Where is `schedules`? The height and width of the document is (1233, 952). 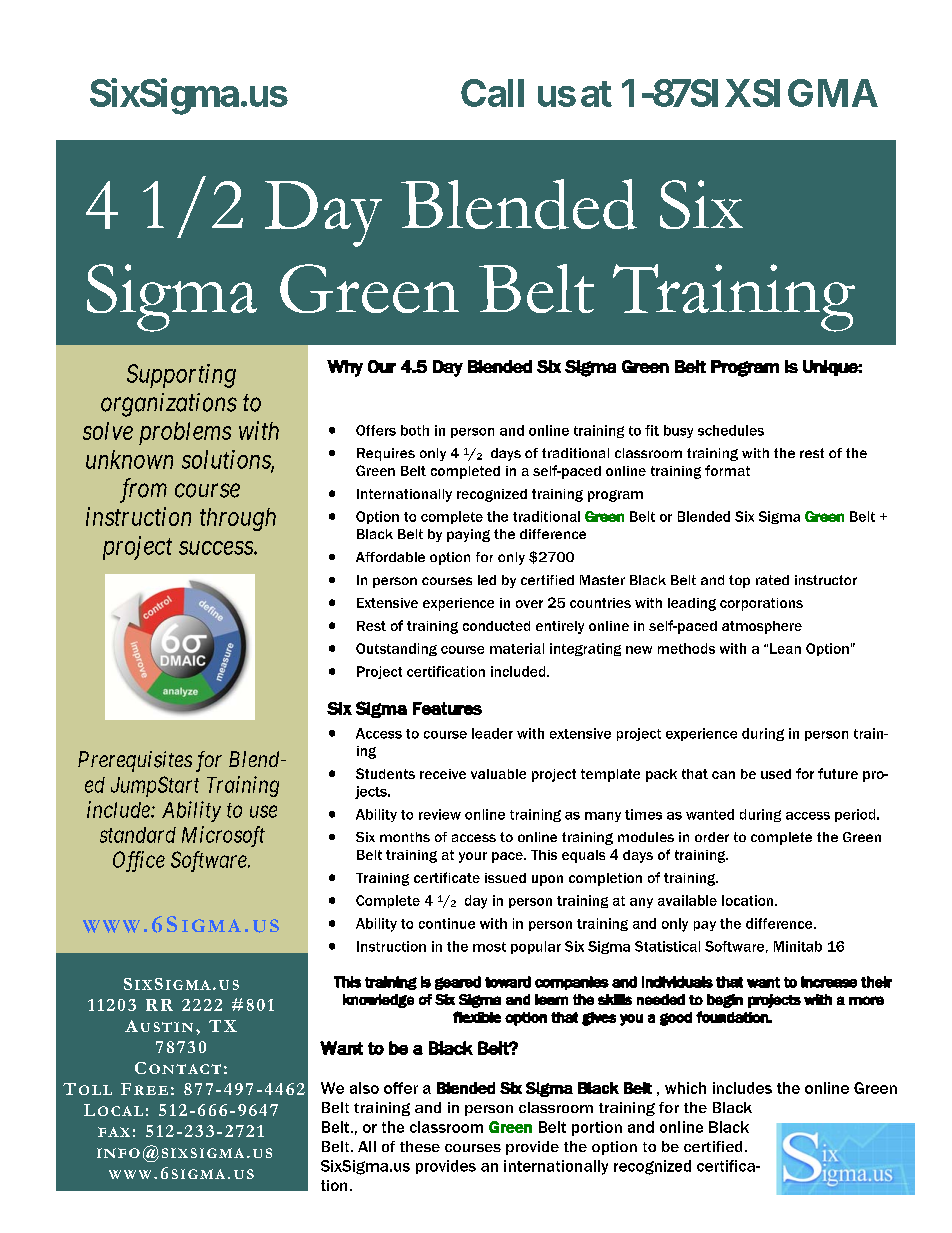
schedules is located at coordinates (731, 430).
